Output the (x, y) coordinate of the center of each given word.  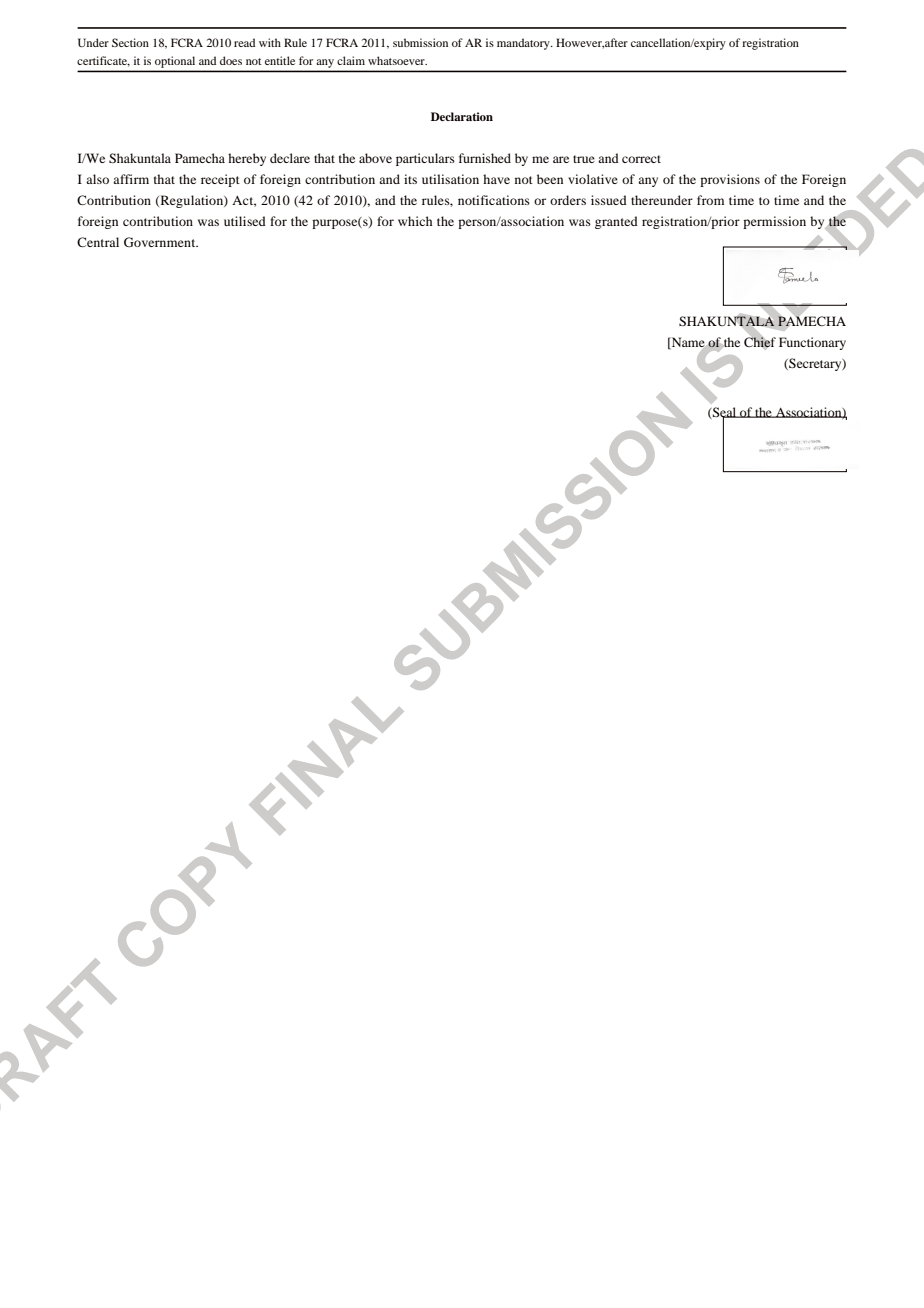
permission (774, 222)
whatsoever (397, 60)
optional (175, 62)
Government (161, 242)
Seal (725, 413)
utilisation (450, 179)
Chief (760, 342)
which (415, 221)
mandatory (524, 44)
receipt (220, 180)
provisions (730, 180)
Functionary (812, 343)
